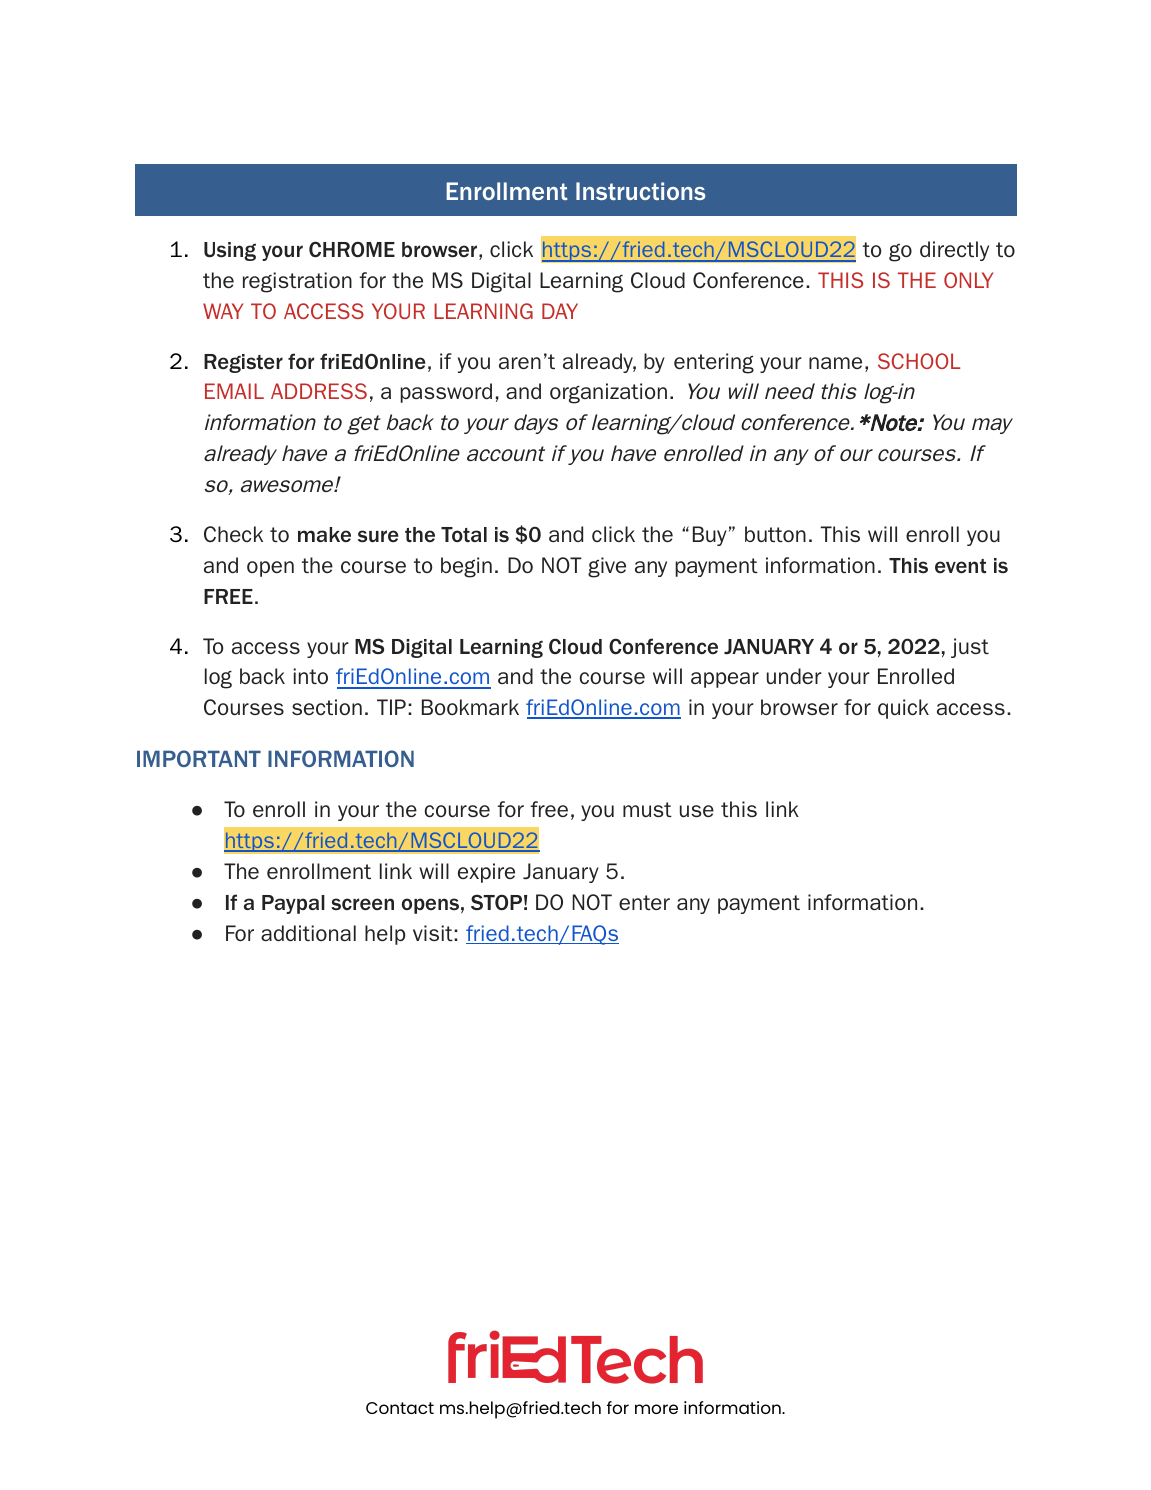  What do you see at coordinates (903, 709) in the screenshot?
I see `quick` at bounding box center [903, 709].
